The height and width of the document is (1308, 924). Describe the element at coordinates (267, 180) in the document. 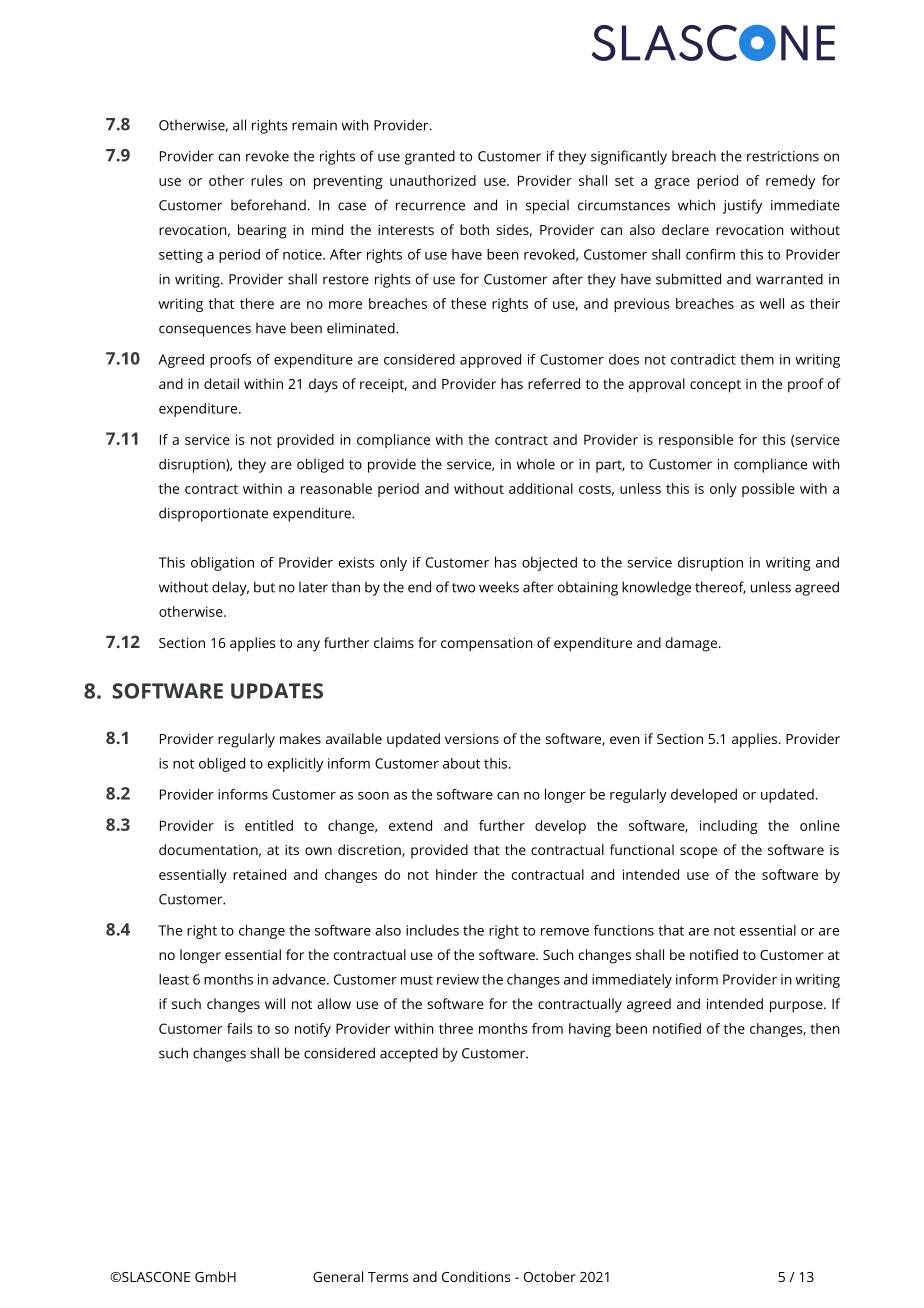

I see `rules` at that location.
